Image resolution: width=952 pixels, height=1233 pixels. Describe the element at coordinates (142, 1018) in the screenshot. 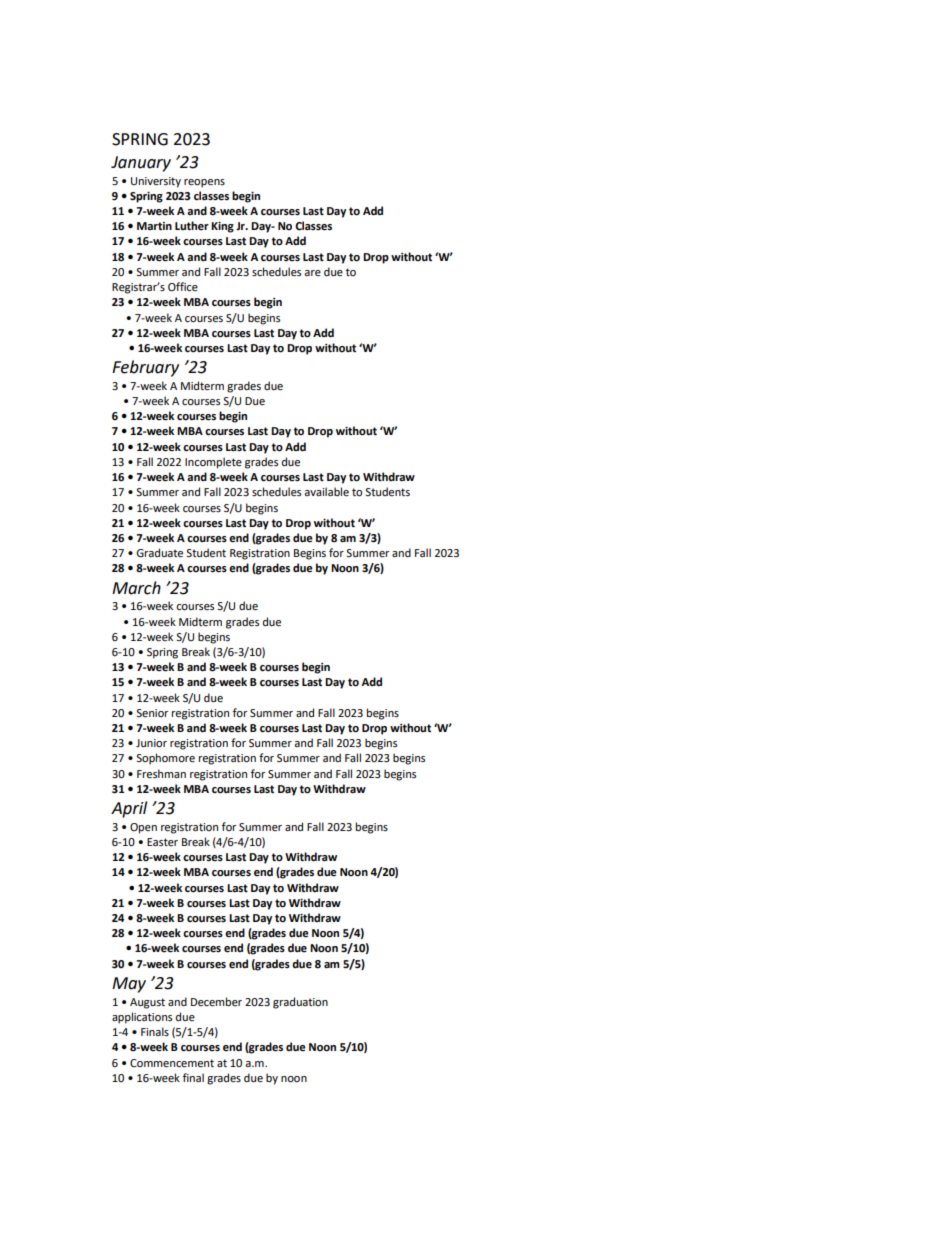

I see `applications` at that location.
